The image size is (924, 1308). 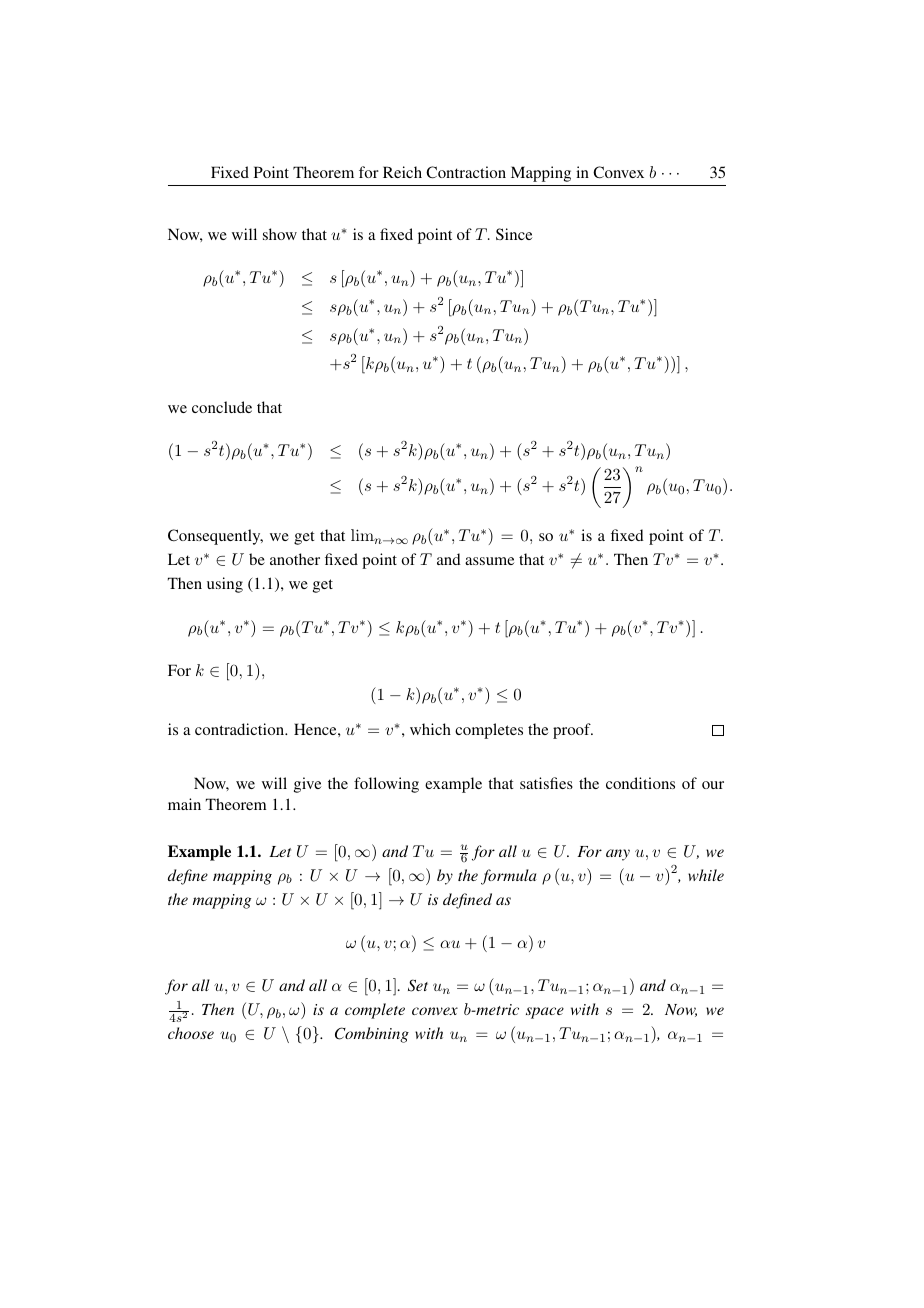 What do you see at coordinates (640, 783) in the page?
I see `conditions` at bounding box center [640, 783].
